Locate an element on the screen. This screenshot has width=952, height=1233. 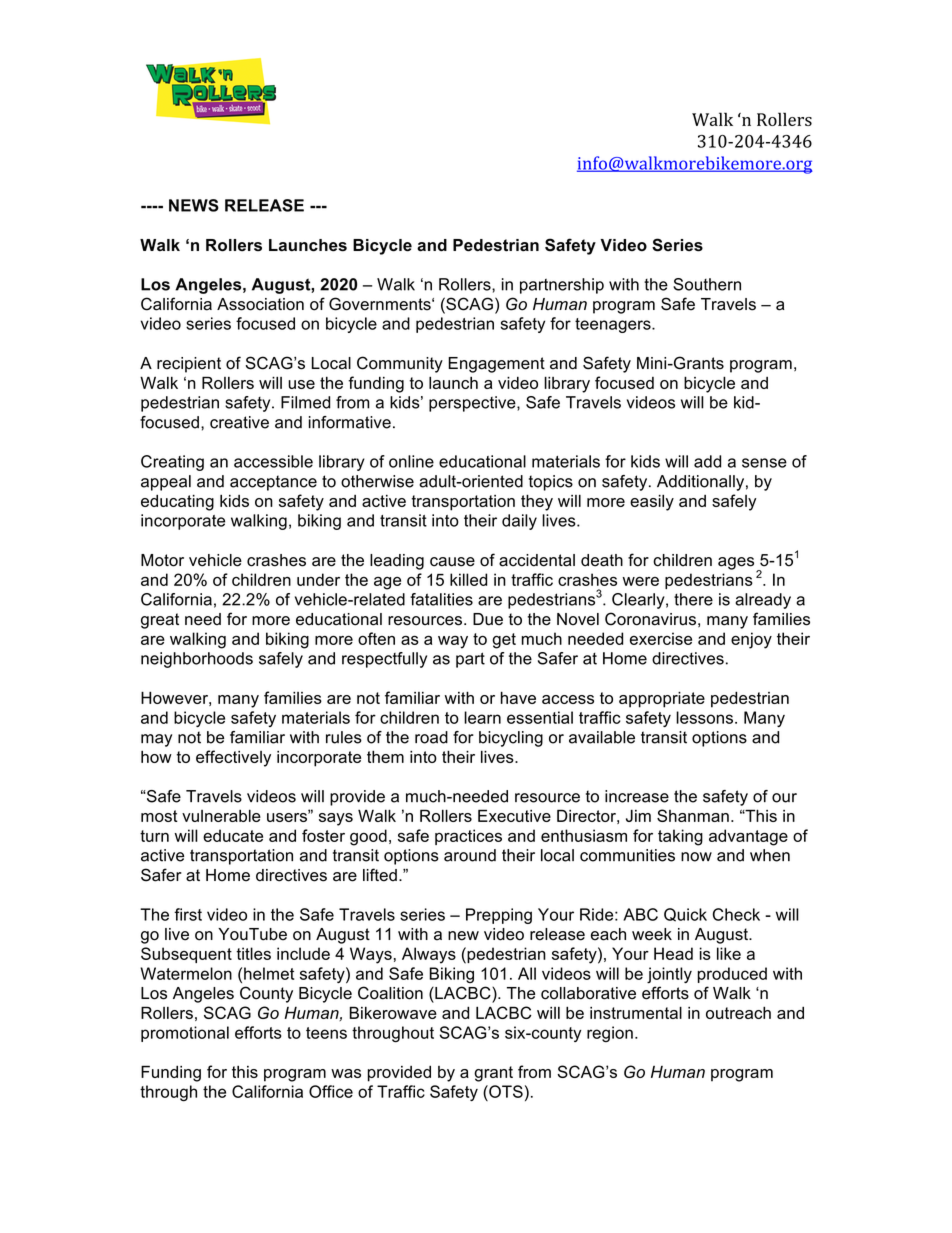
easily is located at coordinates (652, 502).
